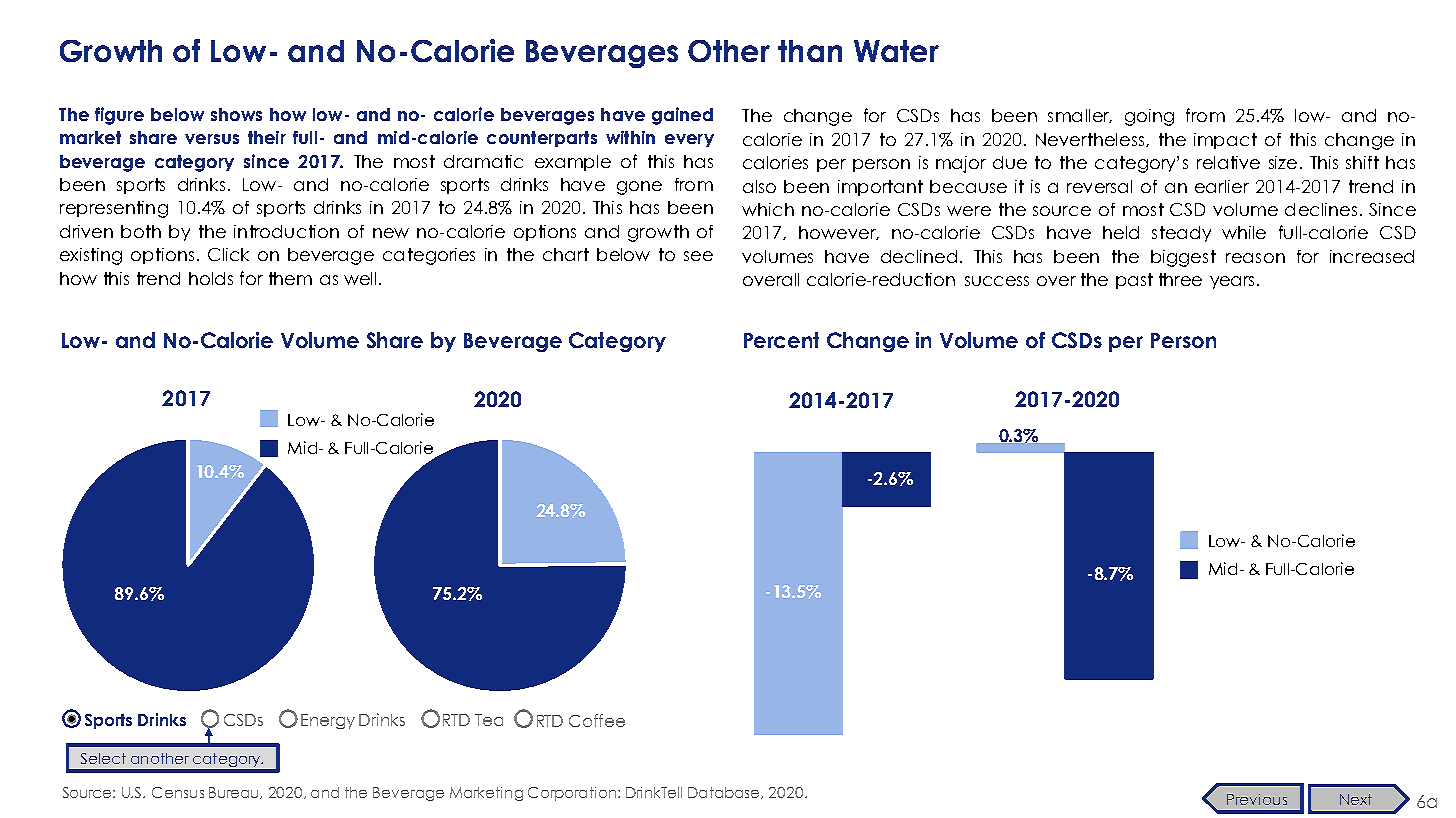  I want to click on holds, so click(211, 278).
